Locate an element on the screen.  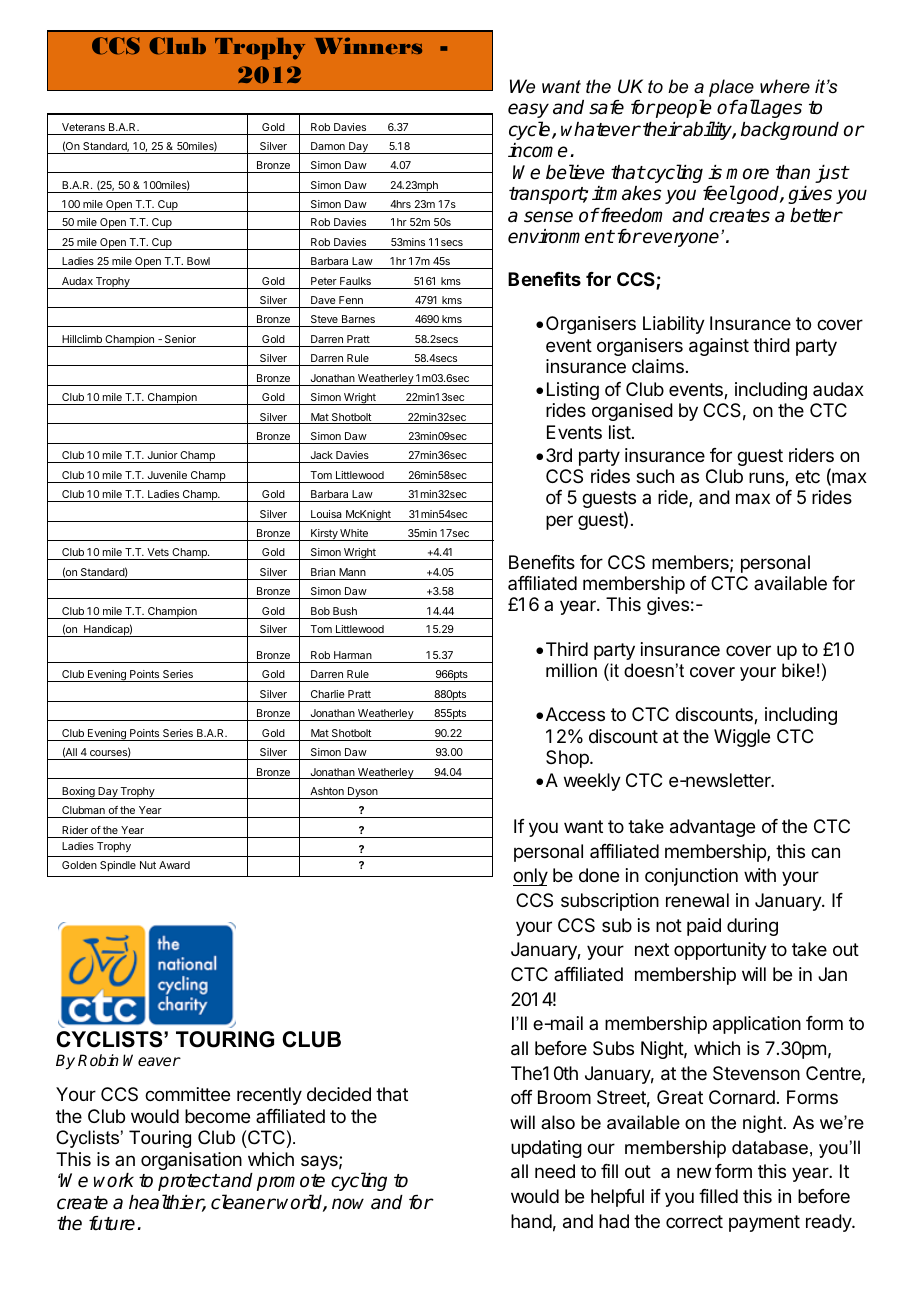
protect is located at coordinates (189, 1182).
